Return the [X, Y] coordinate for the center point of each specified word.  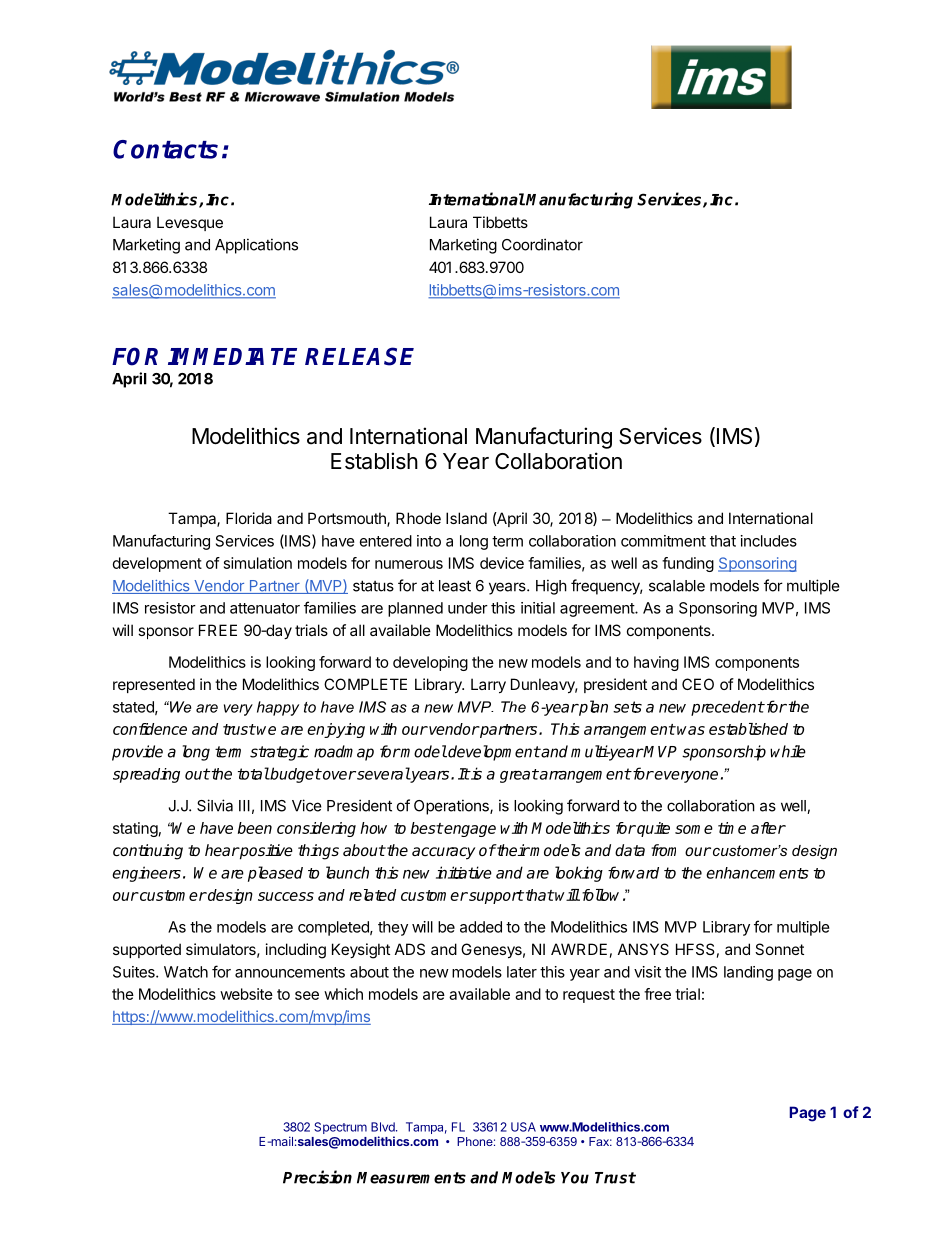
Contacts [165, 149]
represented [154, 685]
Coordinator [542, 244]
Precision [317, 1177]
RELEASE [359, 356]
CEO [698, 684]
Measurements [411, 1178]
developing [430, 663]
